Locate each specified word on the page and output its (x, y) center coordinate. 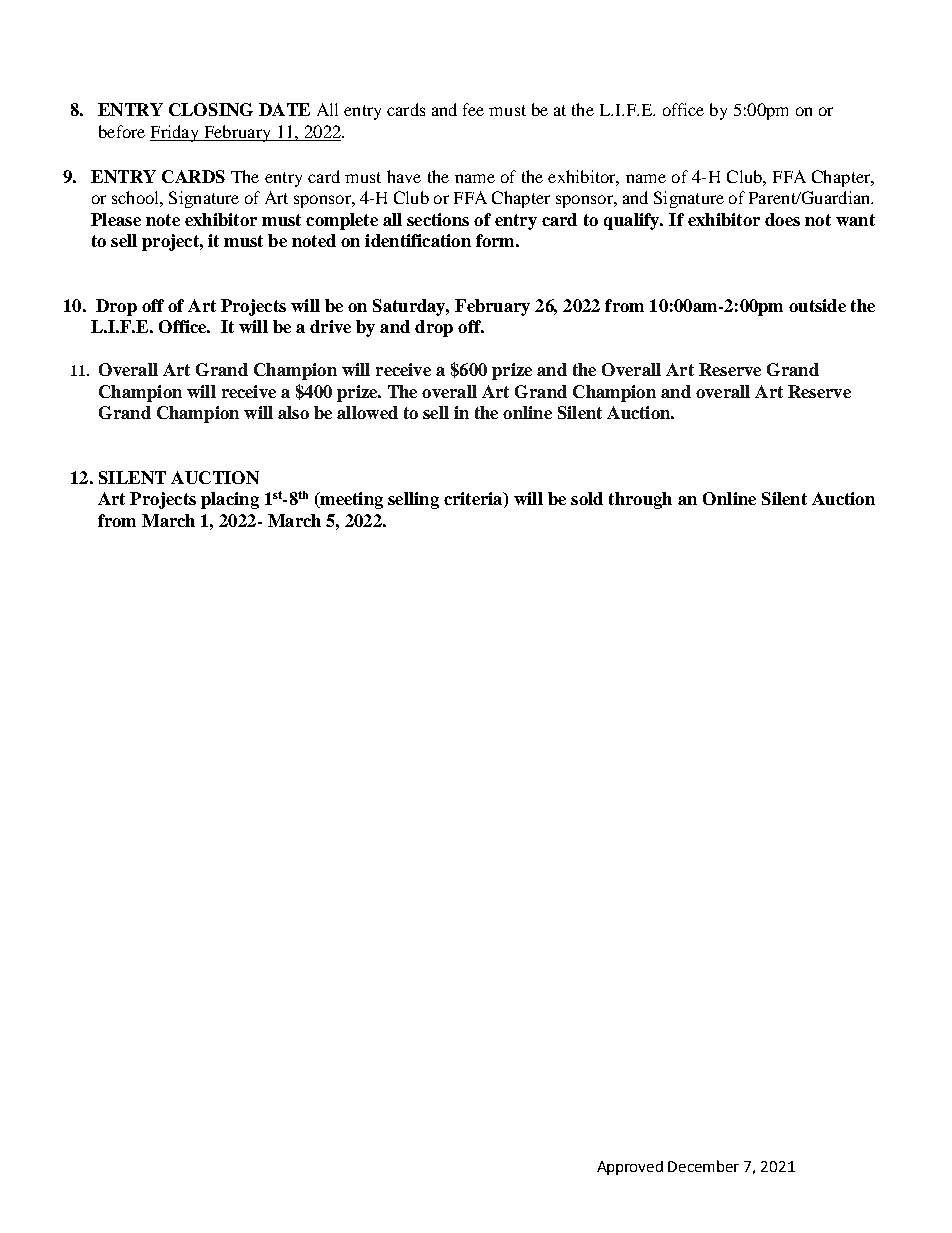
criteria (474, 500)
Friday (175, 133)
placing (230, 500)
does (782, 219)
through (640, 500)
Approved (630, 1168)
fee (473, 109)
